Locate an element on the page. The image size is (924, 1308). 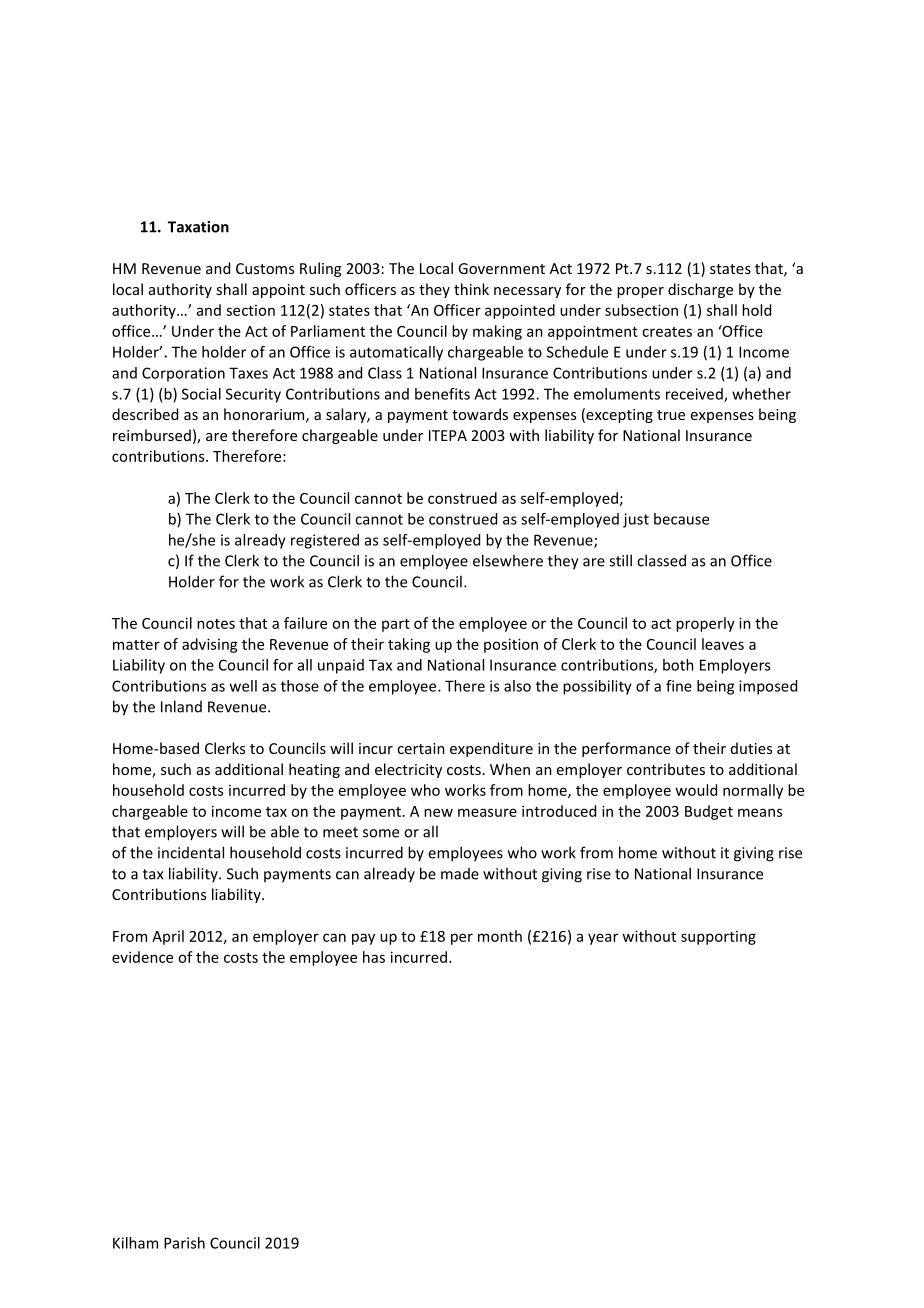
think is located at coordinates (471, 289).
